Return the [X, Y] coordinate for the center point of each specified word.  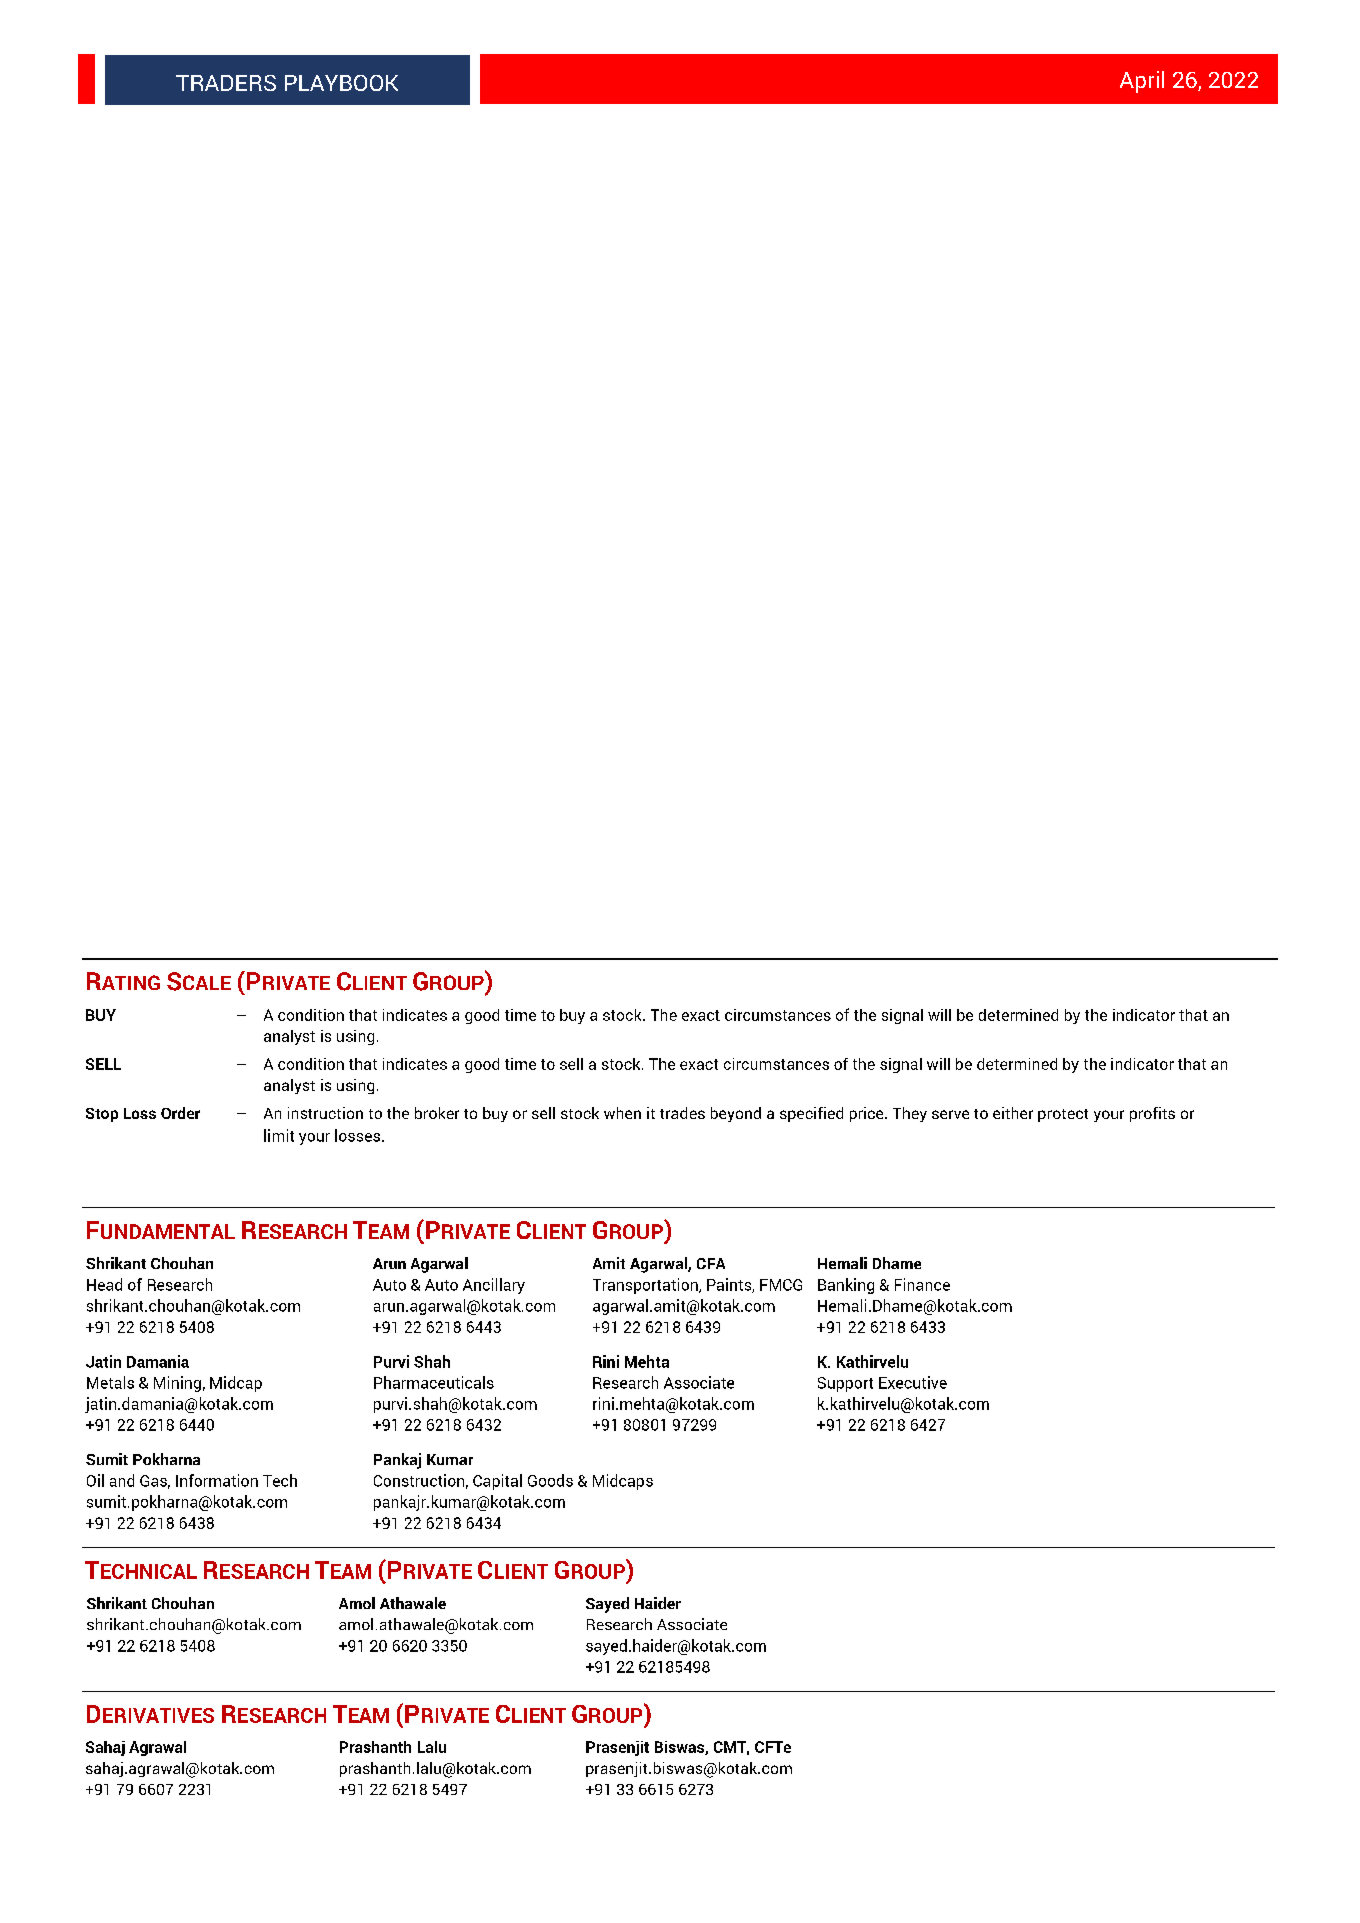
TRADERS [226, 83]
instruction [325, 1113]
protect [1063, 1115]
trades [682, 1113]
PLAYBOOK [341, 83]
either [1013, 1113]
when [622, 1113]
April [1142, 82]
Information [217, 1480]
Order [180, 1113]
